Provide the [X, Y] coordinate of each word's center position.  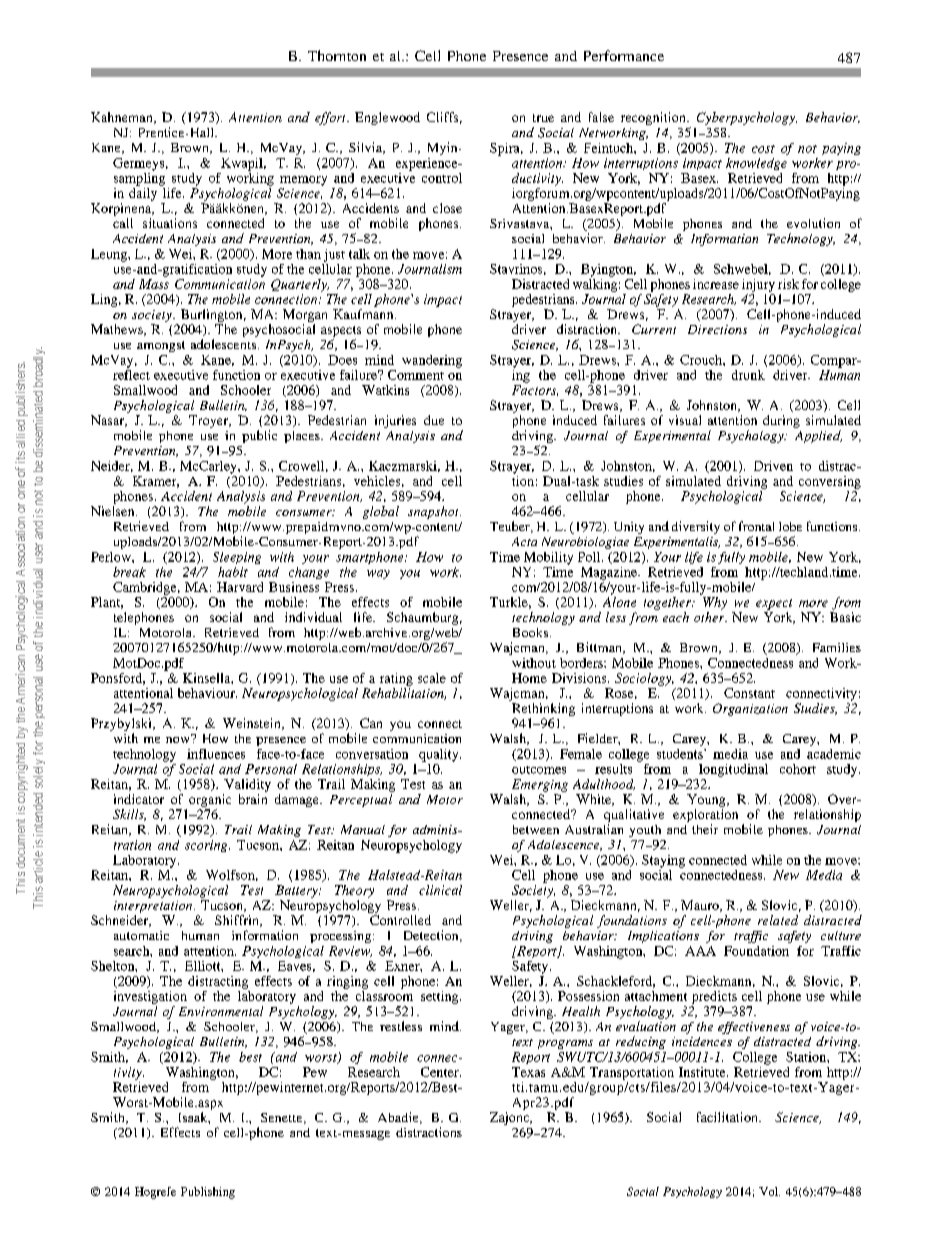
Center [441, 1072]
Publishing [208, 1193]
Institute [703, 1072]
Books [530, 632]
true [543, 118]
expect [774, 604]
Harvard [240, 587]
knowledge [756, 164]
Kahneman [123, 118]
